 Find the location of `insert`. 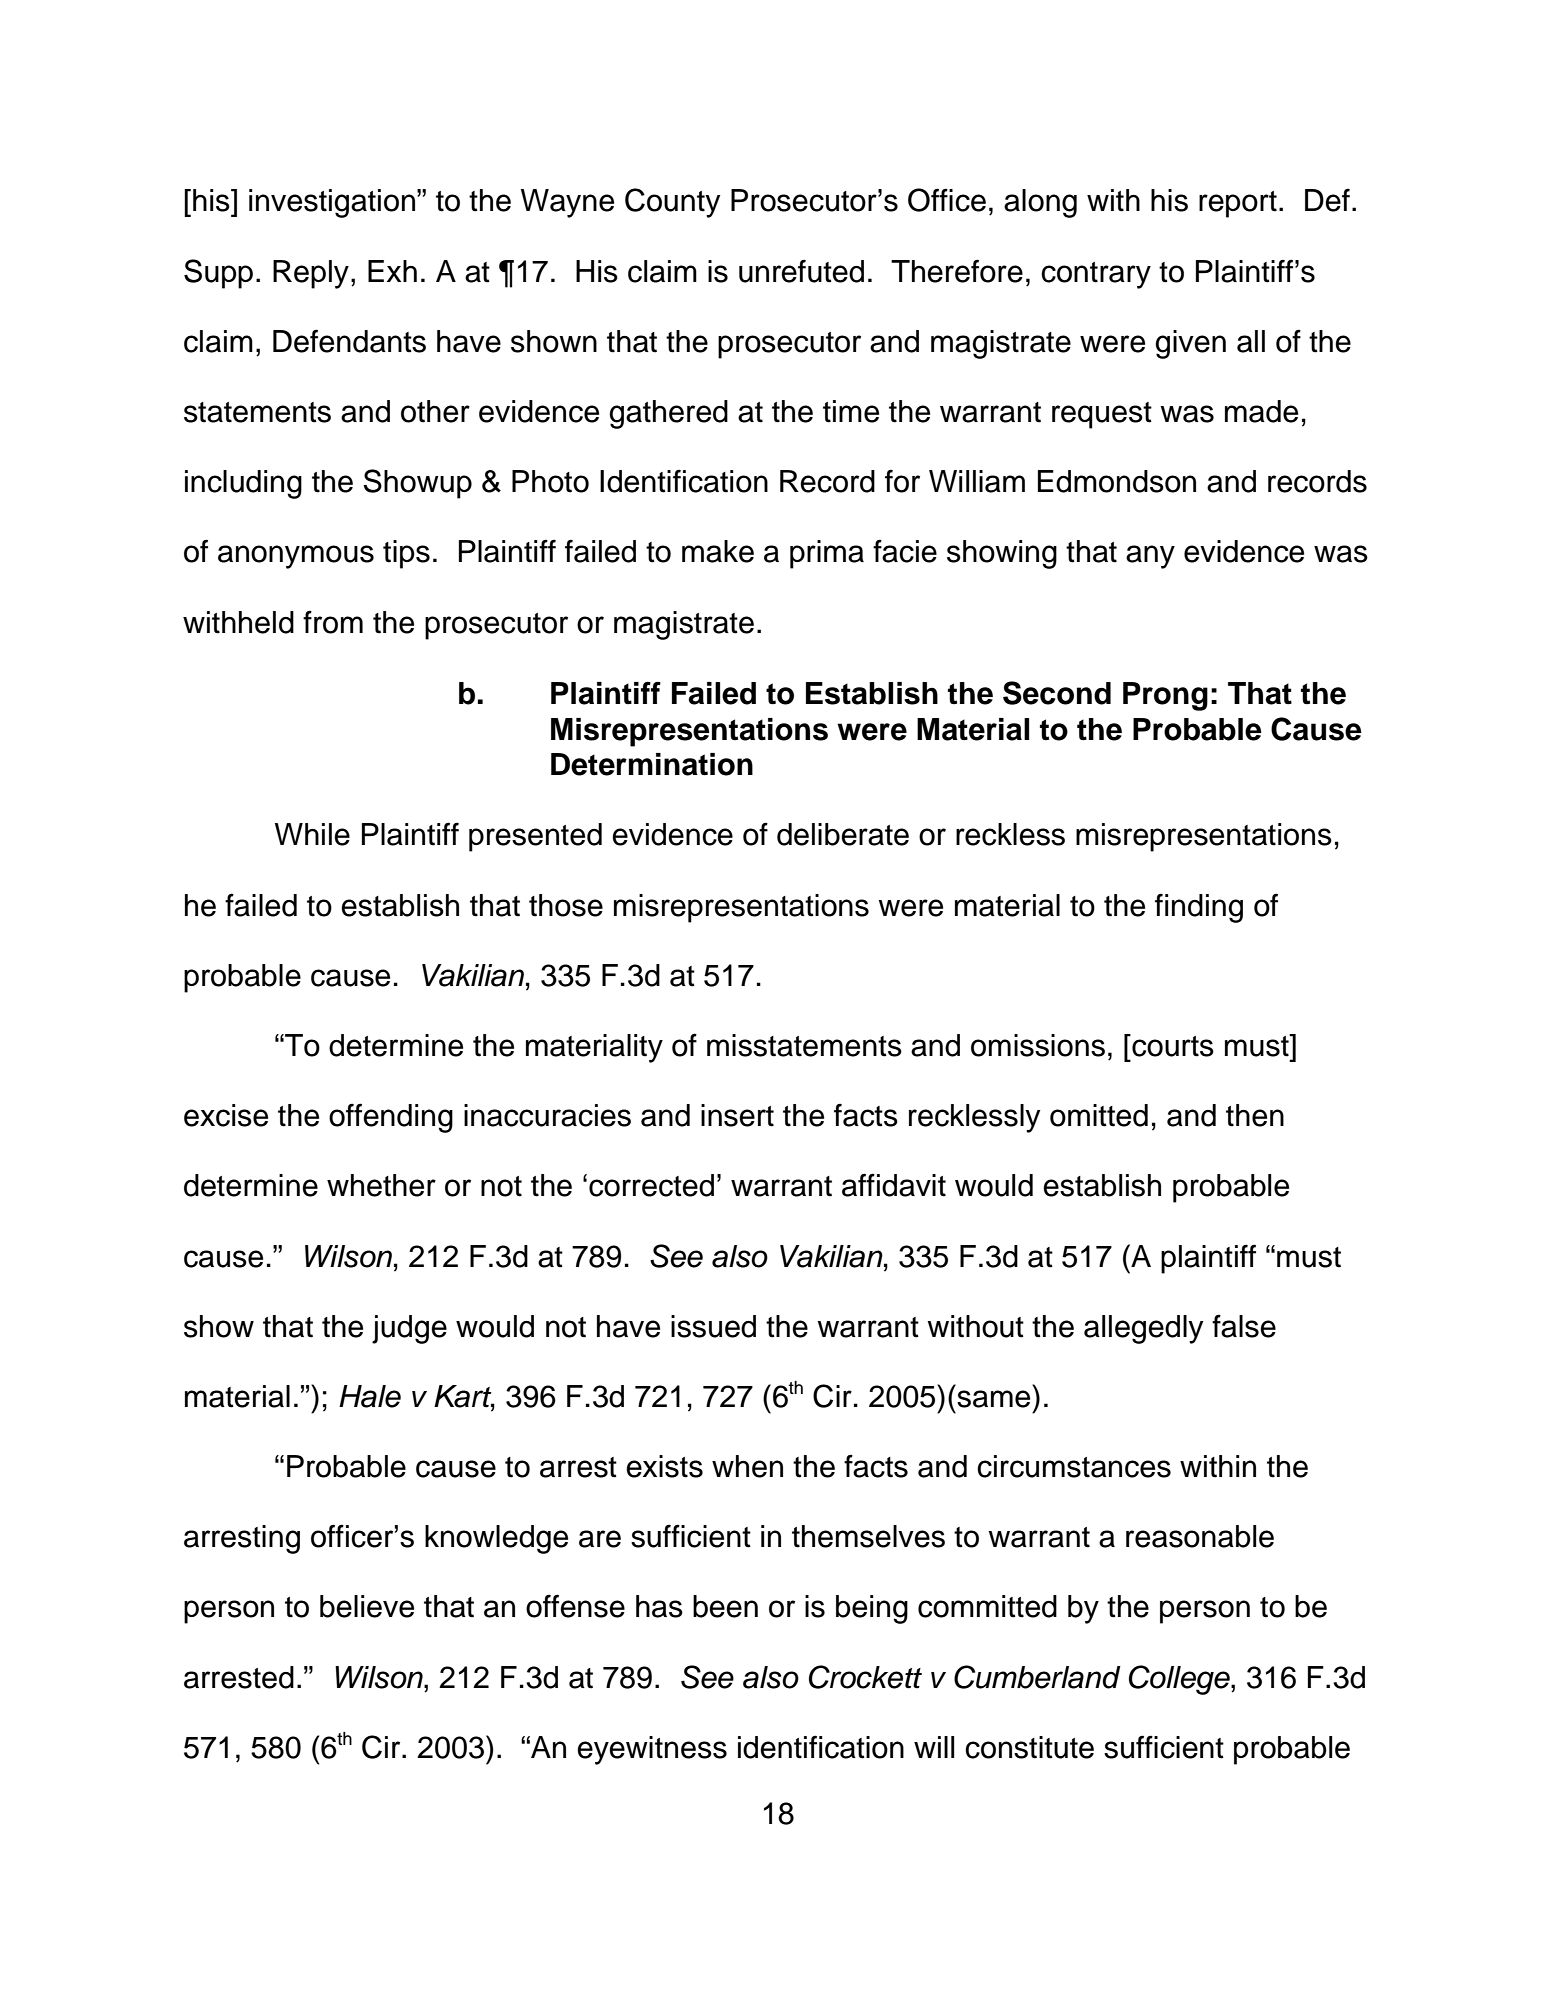

insert is located at coordinates (737, 1115).
